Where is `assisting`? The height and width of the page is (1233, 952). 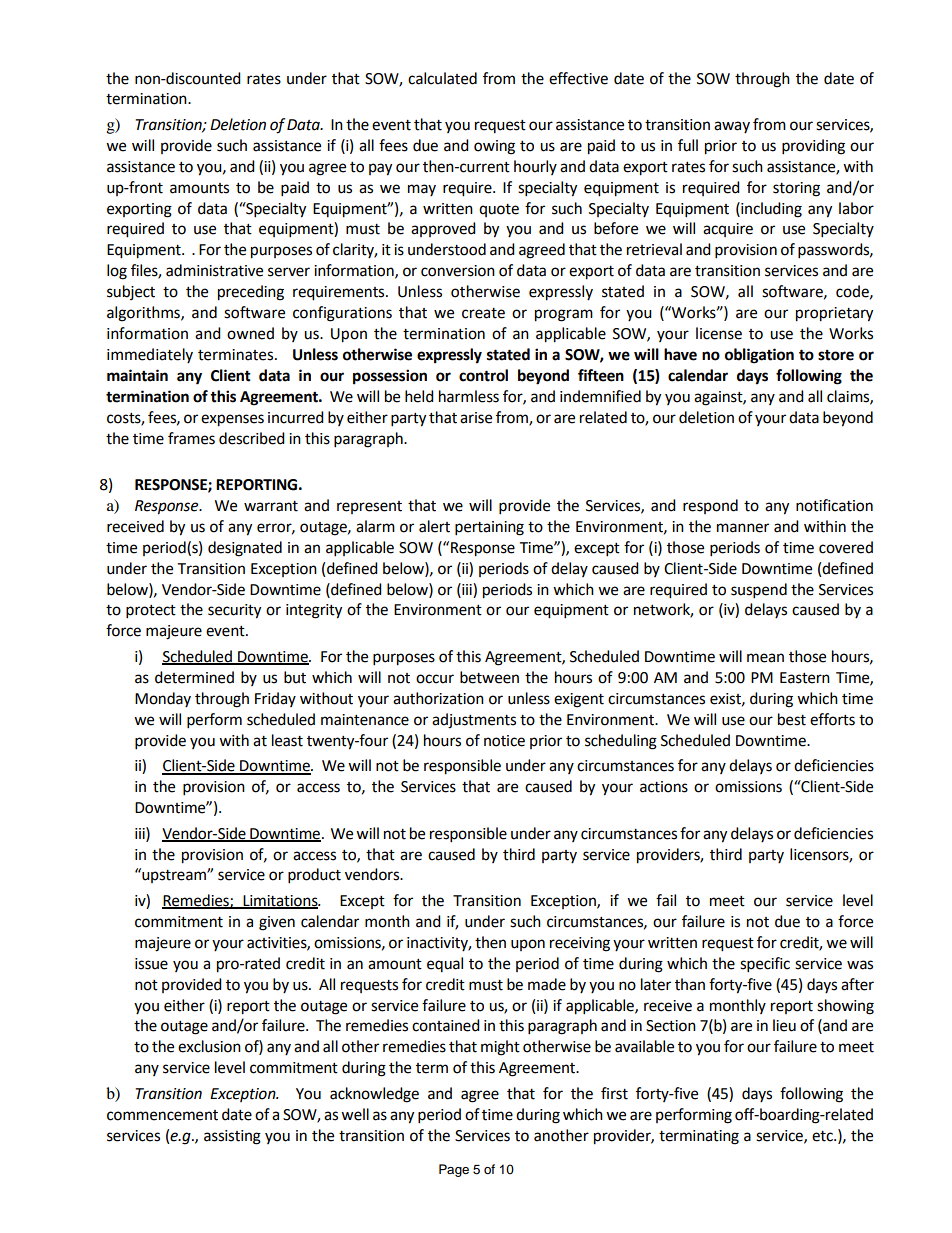 assisting is located at coordinates (232, 1137).
